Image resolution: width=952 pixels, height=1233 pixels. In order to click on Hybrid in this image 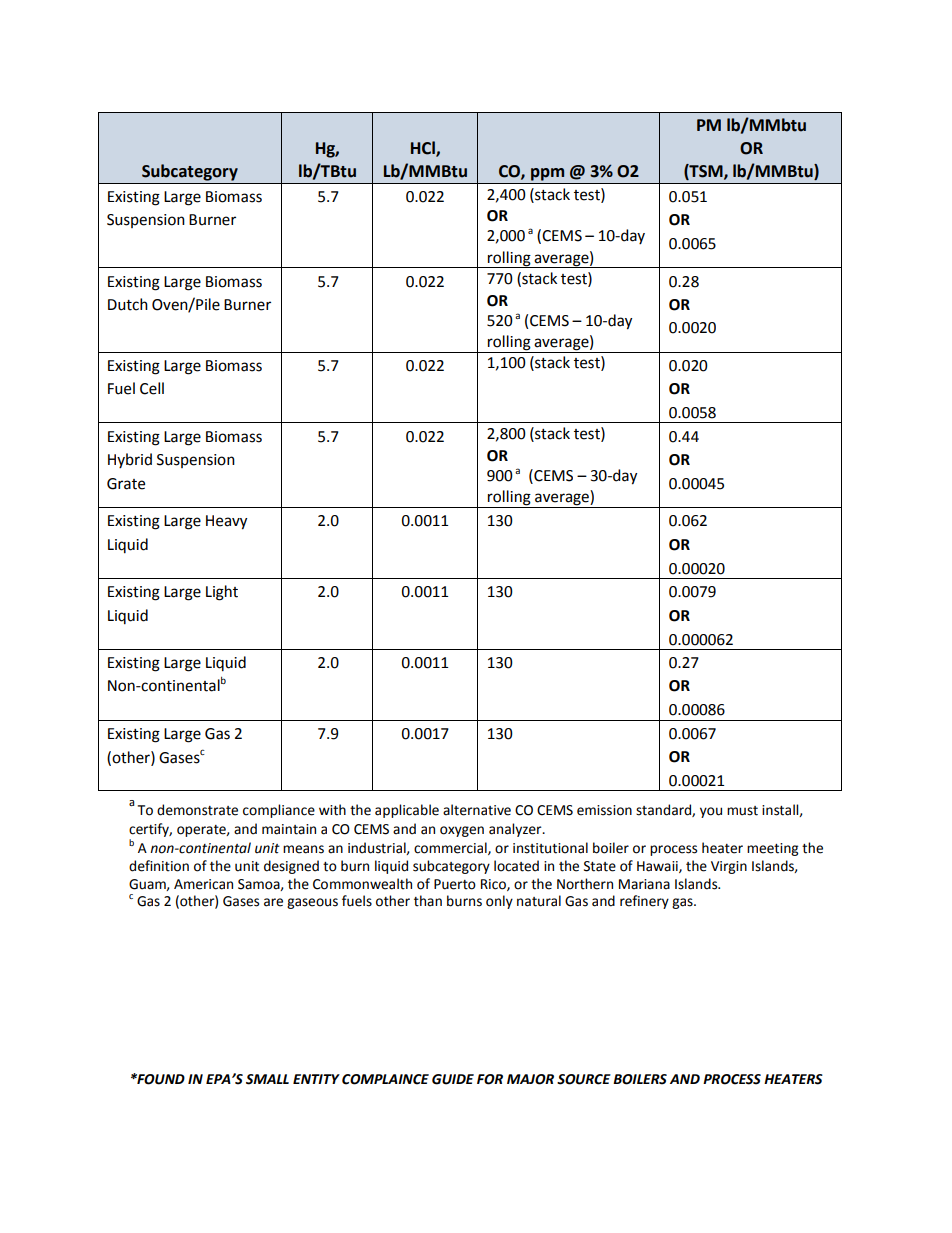, I will do `click(130, 460)`.
